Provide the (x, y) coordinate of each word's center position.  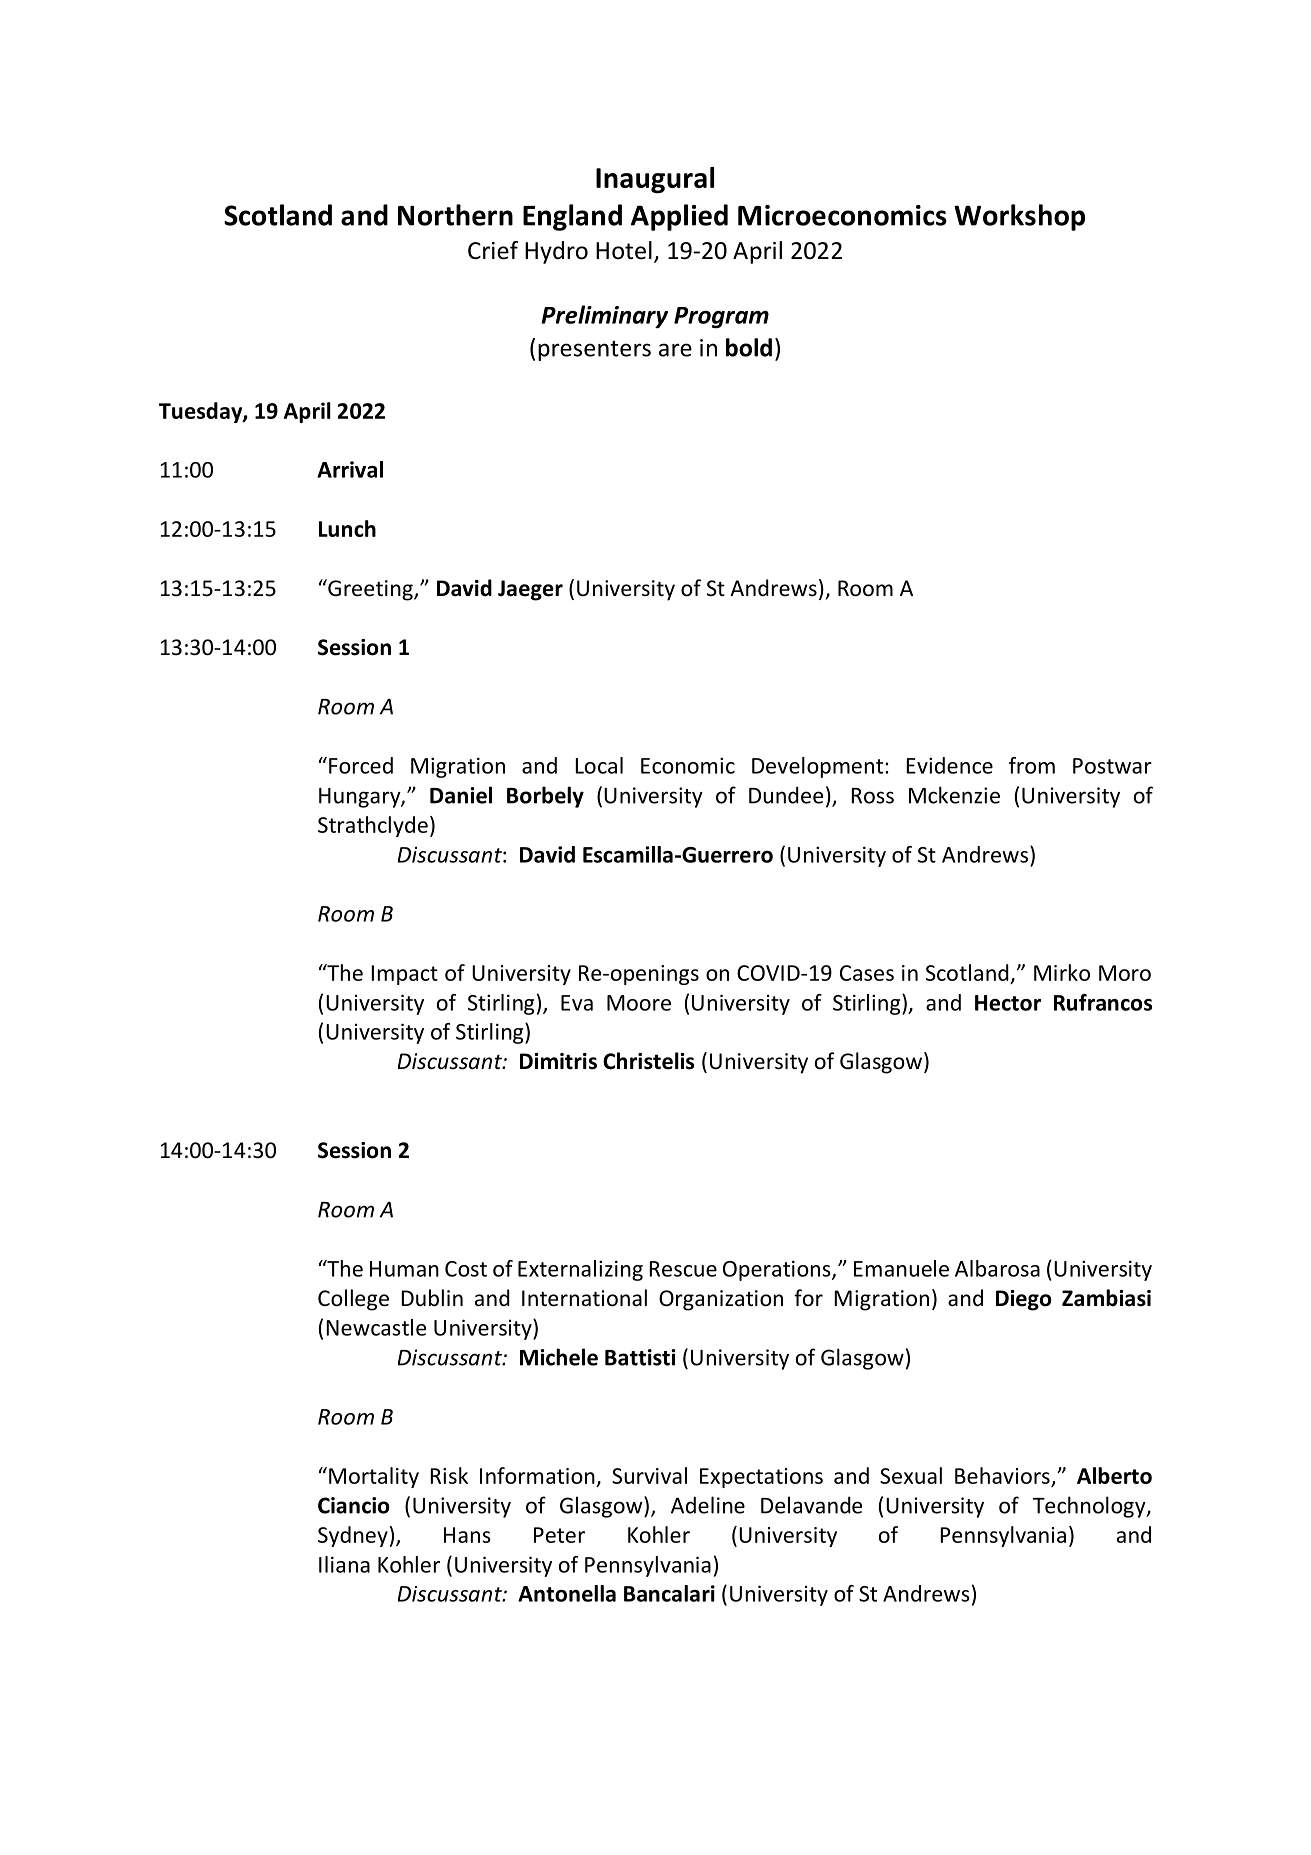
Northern (455, 215)
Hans (467, 1535)
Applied (679, 217)
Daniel (461, 795)
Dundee (786, 795)
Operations (778, 1270)
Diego (1024, 1300)
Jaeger (530, 590)
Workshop (1019, 217)
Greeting (370, 590)
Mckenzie (954, 795)
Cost (466, 1269)
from (1032, 765)
